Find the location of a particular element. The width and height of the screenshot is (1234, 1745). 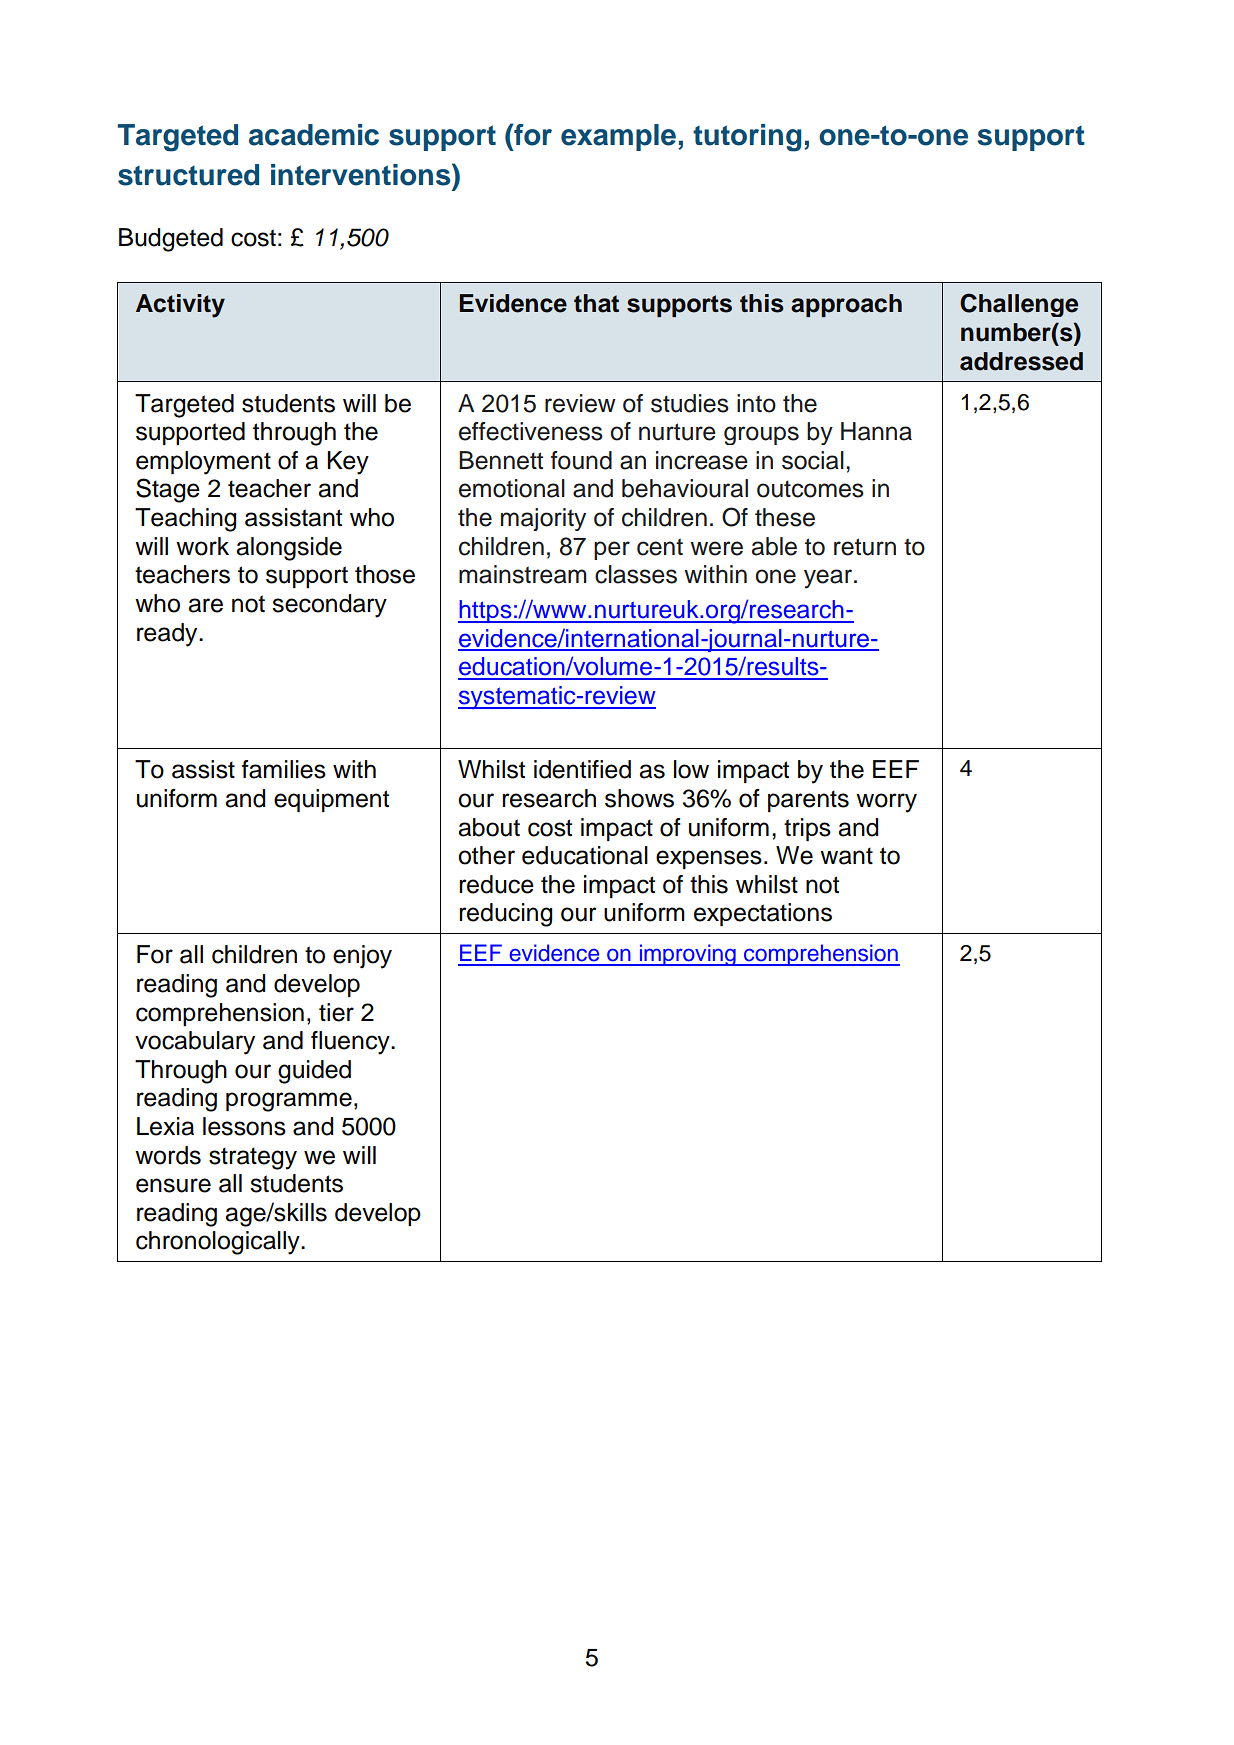

expectations is located at coordinates (763, 914).
